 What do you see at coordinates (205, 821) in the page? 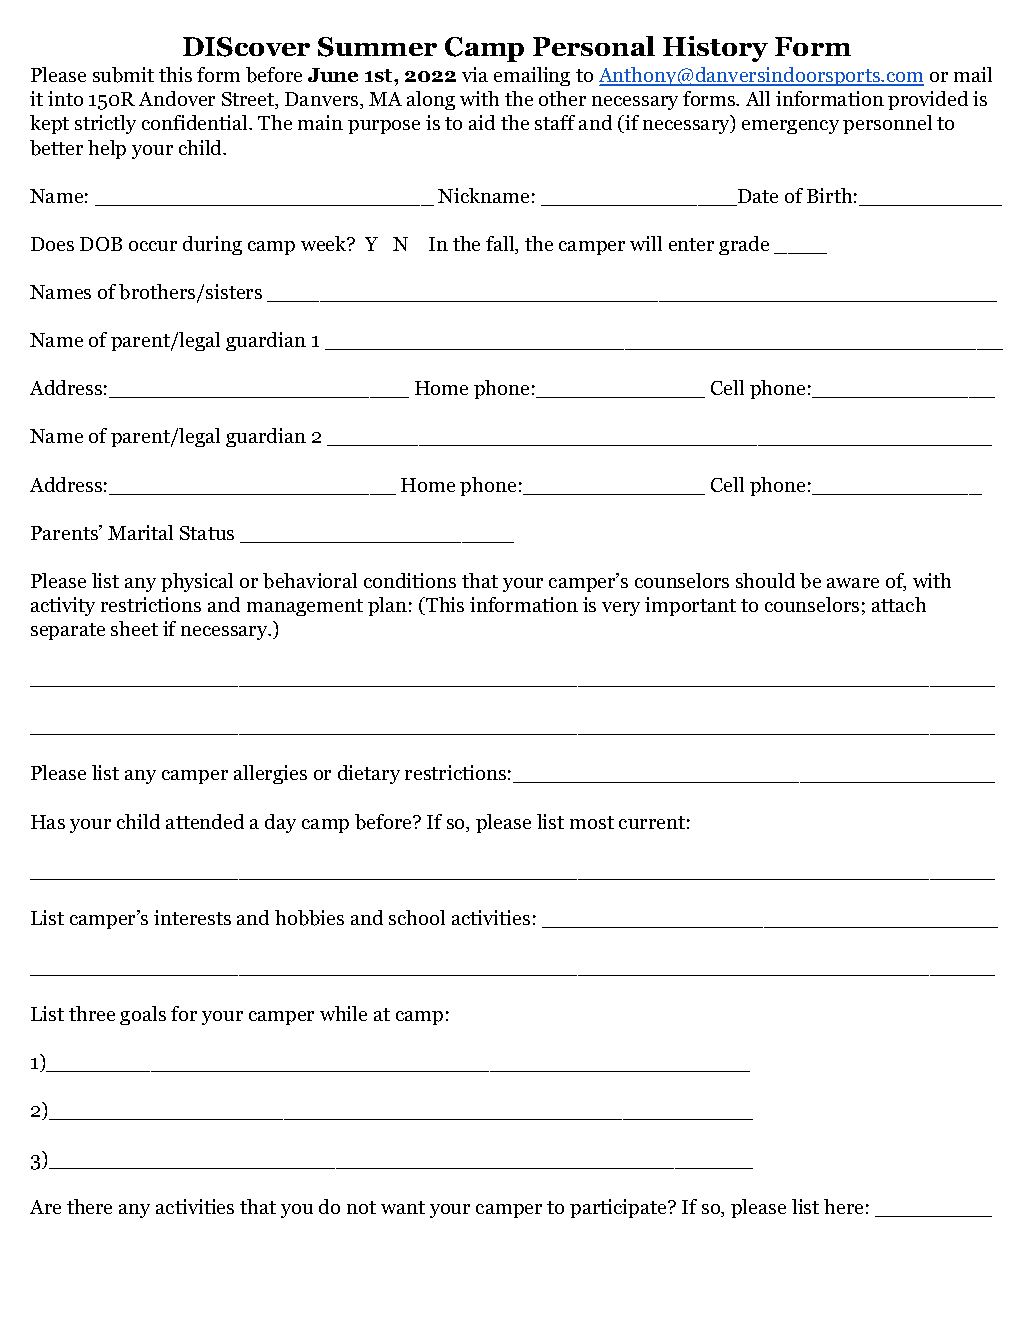
I see `attended` at bounding box center [205, 821].
